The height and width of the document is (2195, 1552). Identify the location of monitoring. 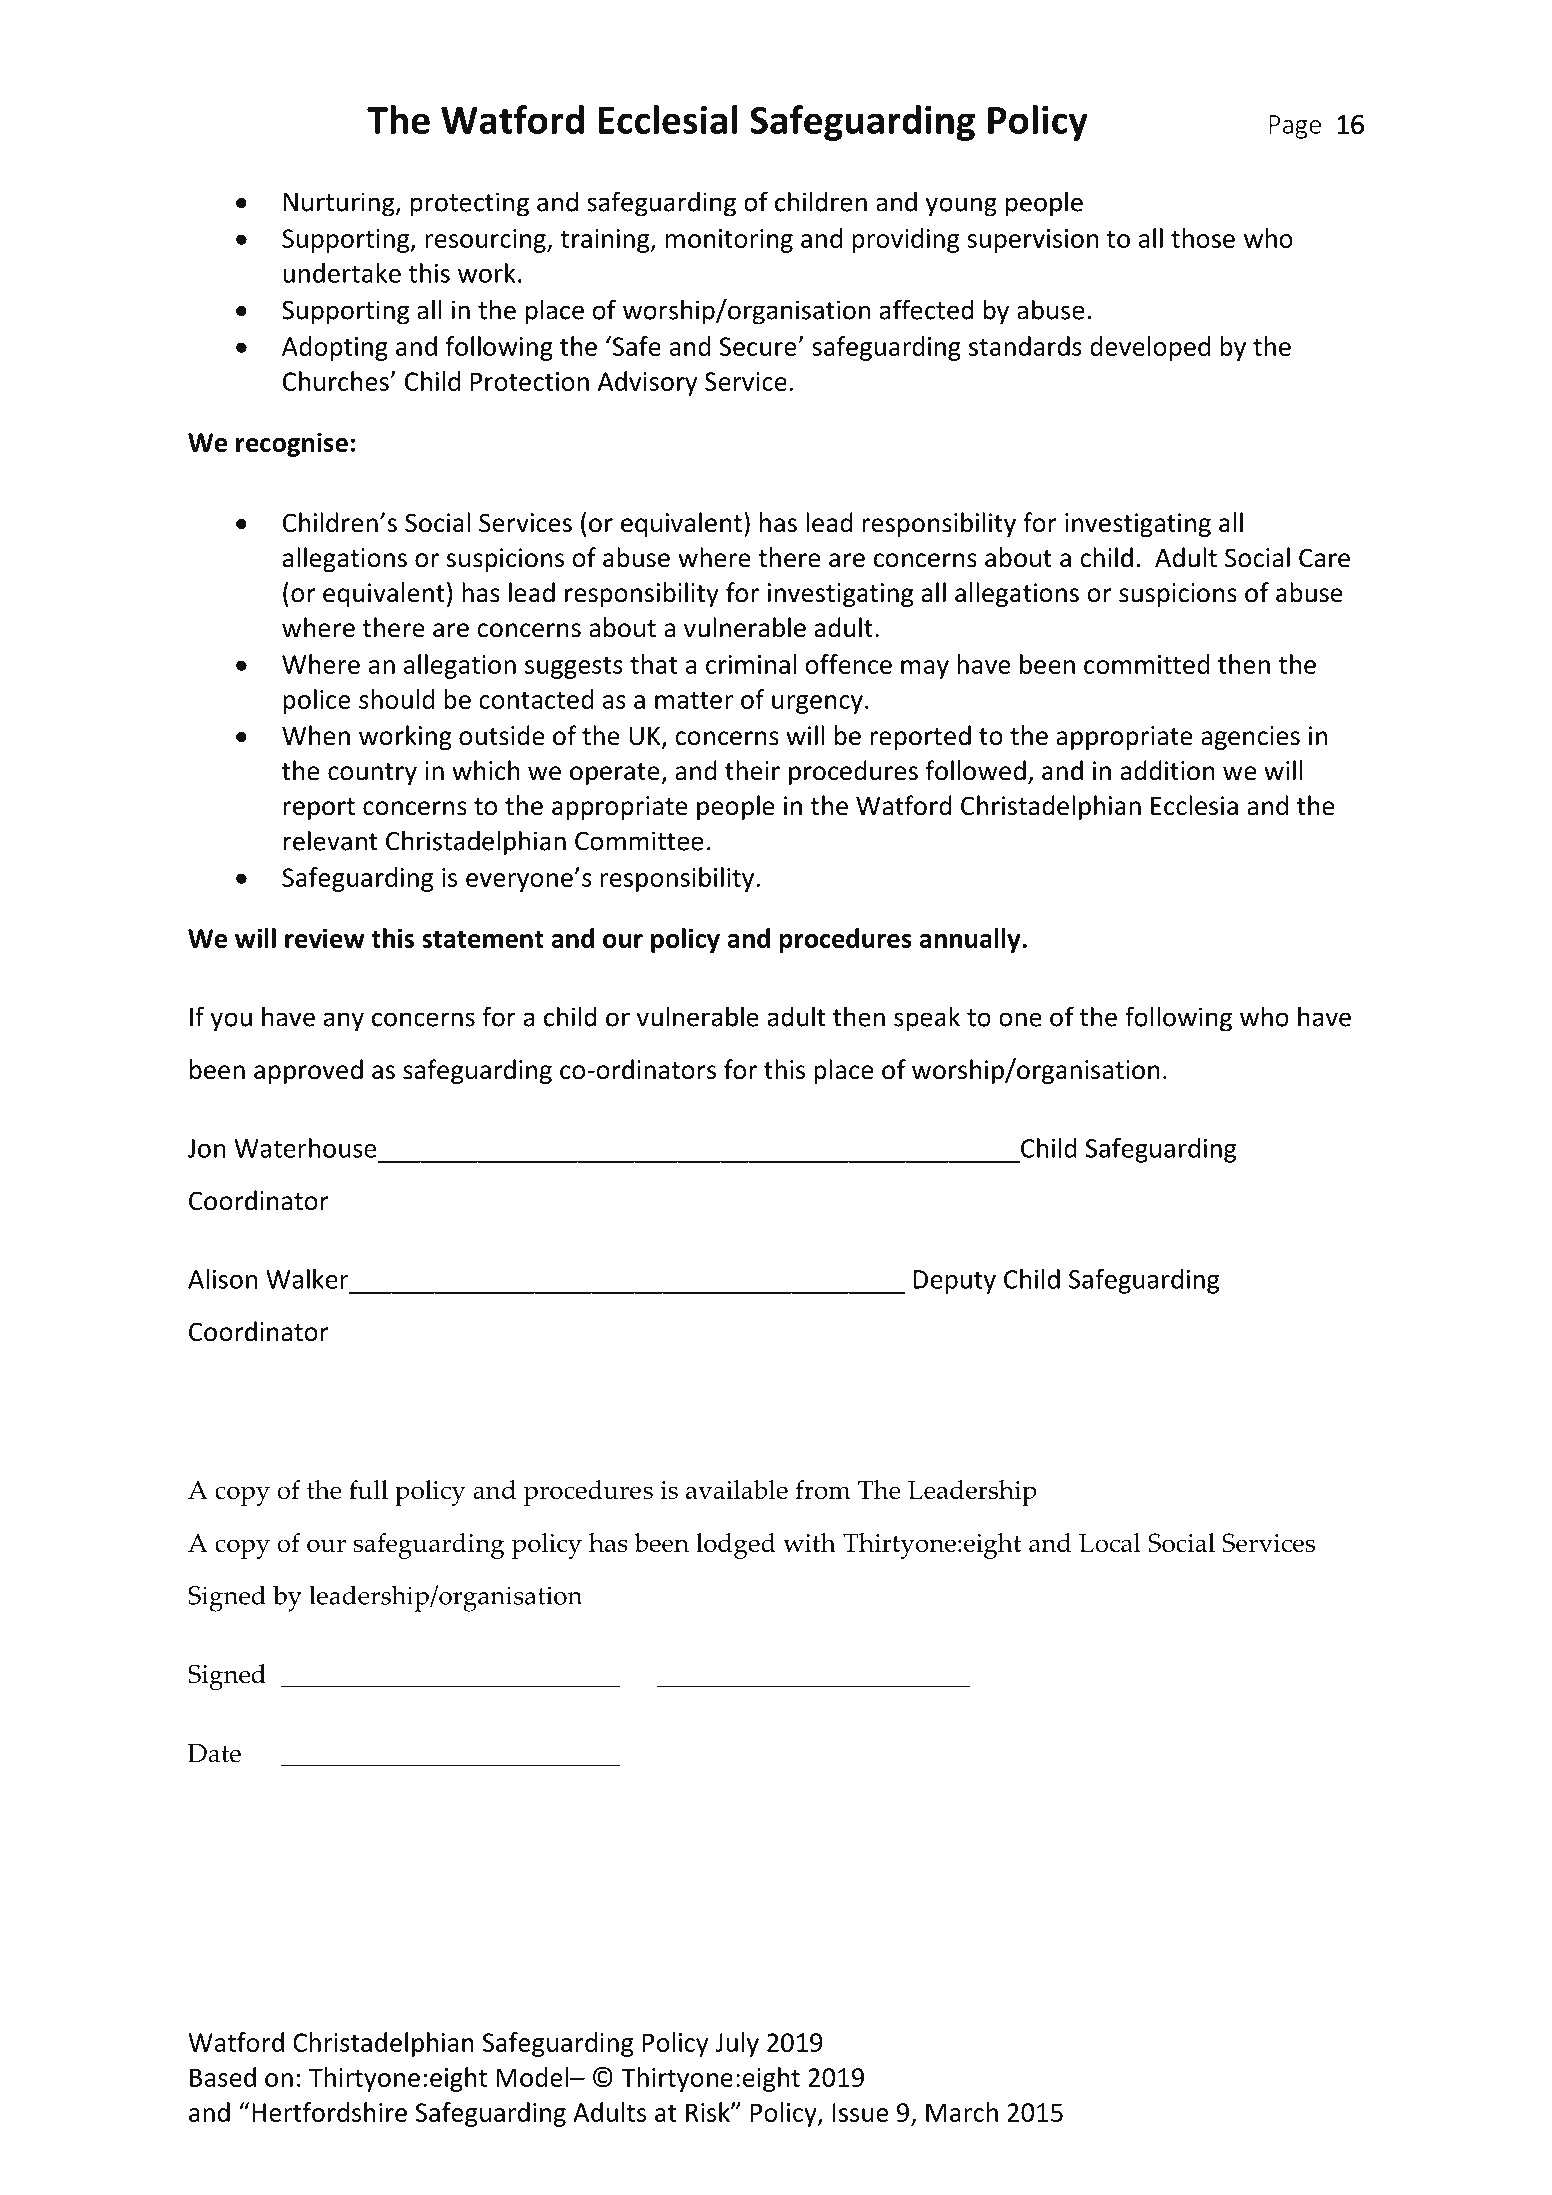
(729, 241).
